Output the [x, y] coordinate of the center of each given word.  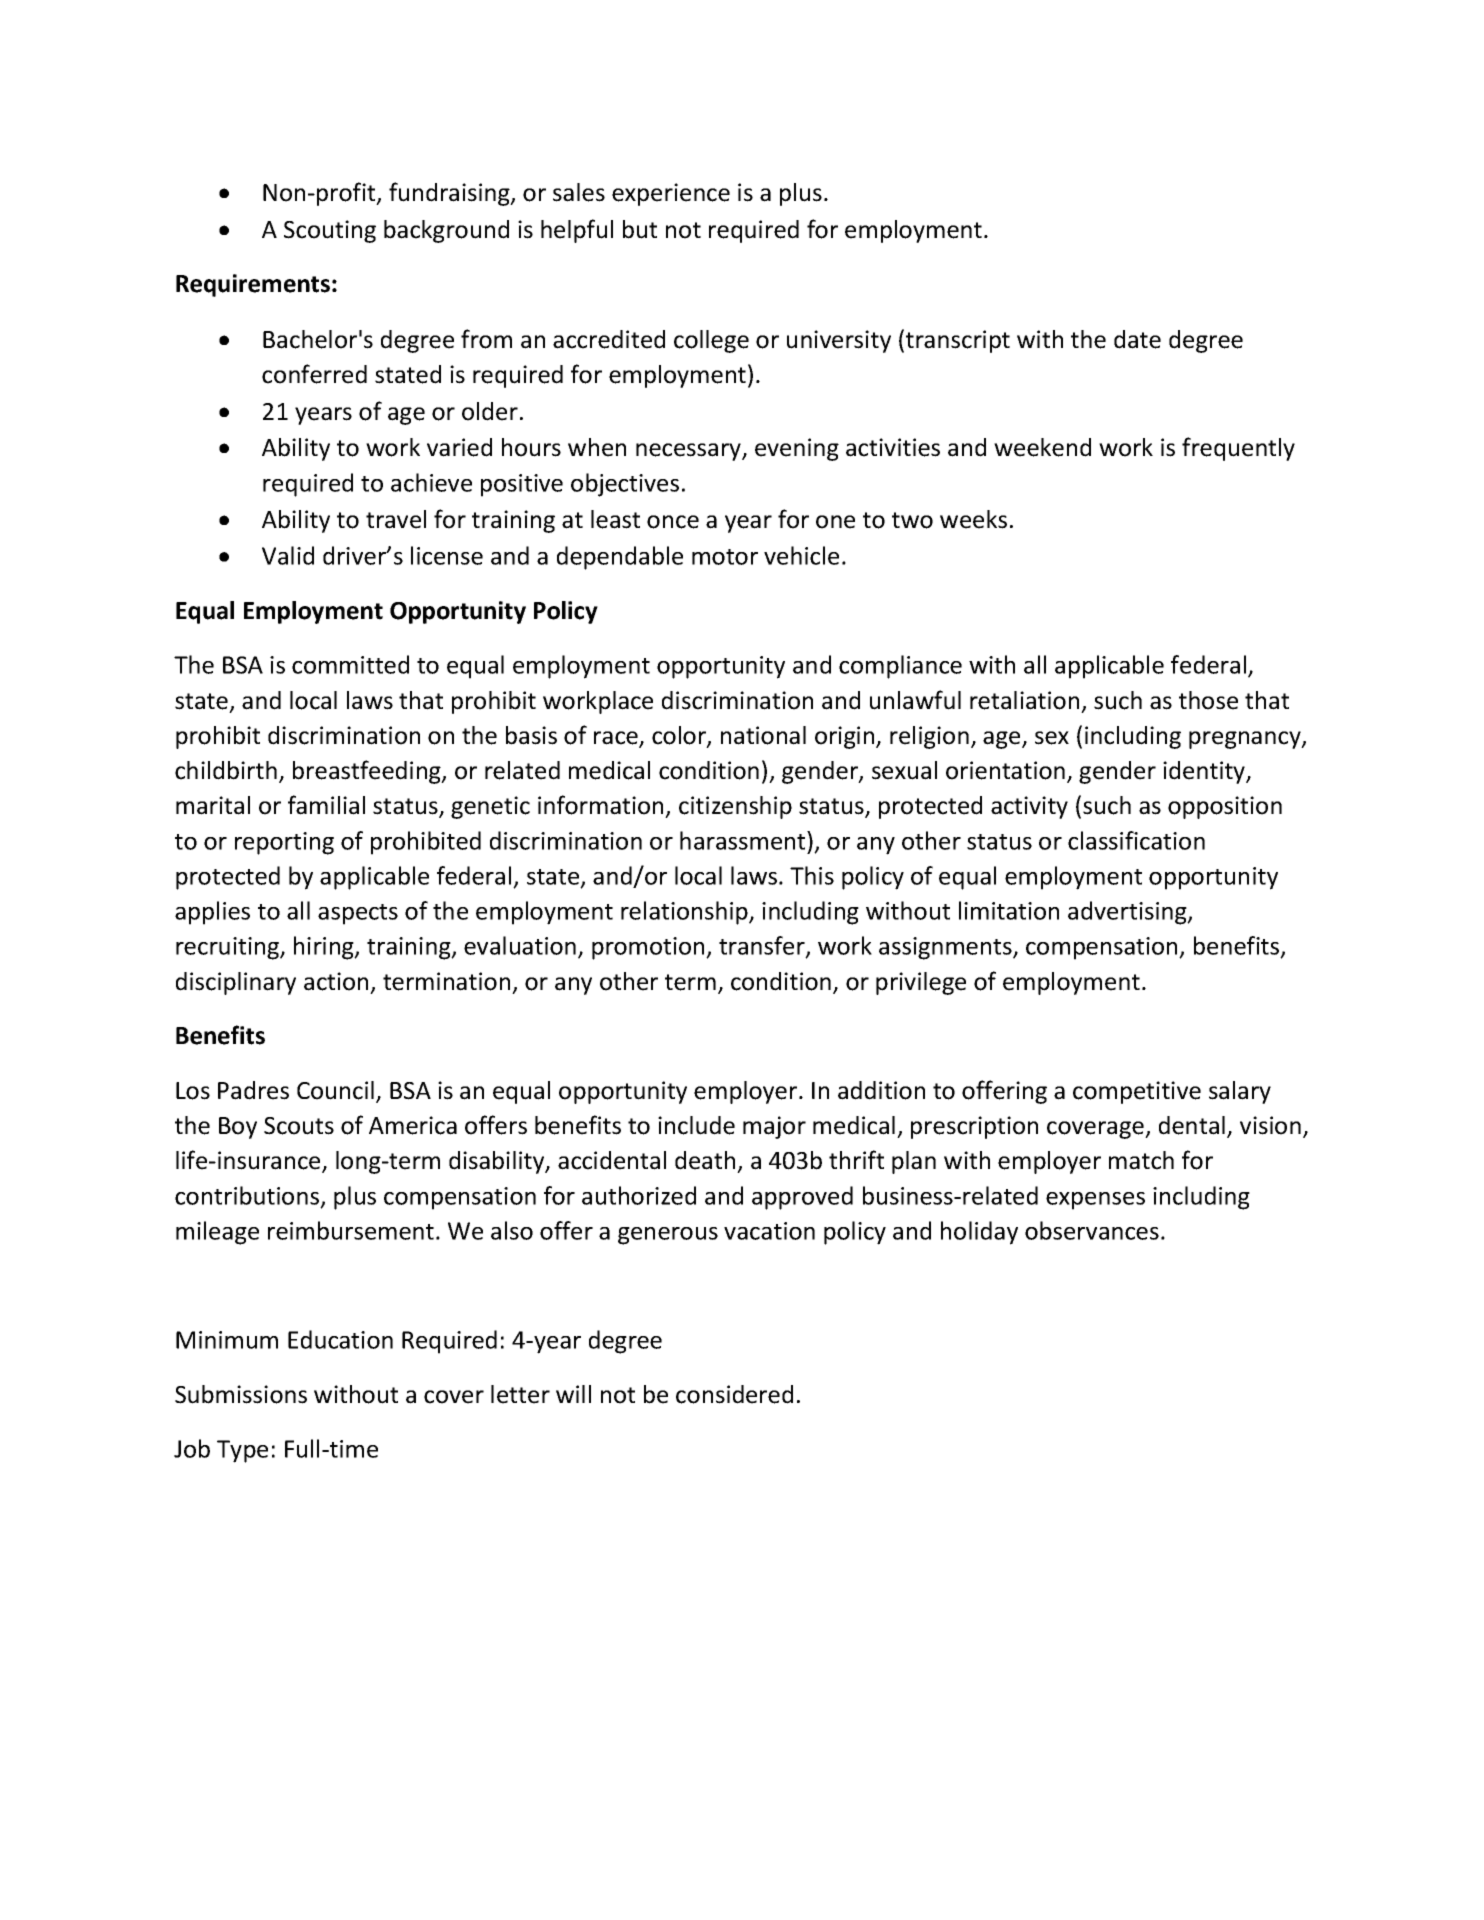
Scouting [330, 231]
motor [725, 557]
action [336, 981]
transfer [763, 947]
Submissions [241, 1394]
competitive [1137, 1092]
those [1208, 700]
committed [350, 664]
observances [1092, 1230]
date [1137, 339]
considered [734, 1394]
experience [671, 194]
